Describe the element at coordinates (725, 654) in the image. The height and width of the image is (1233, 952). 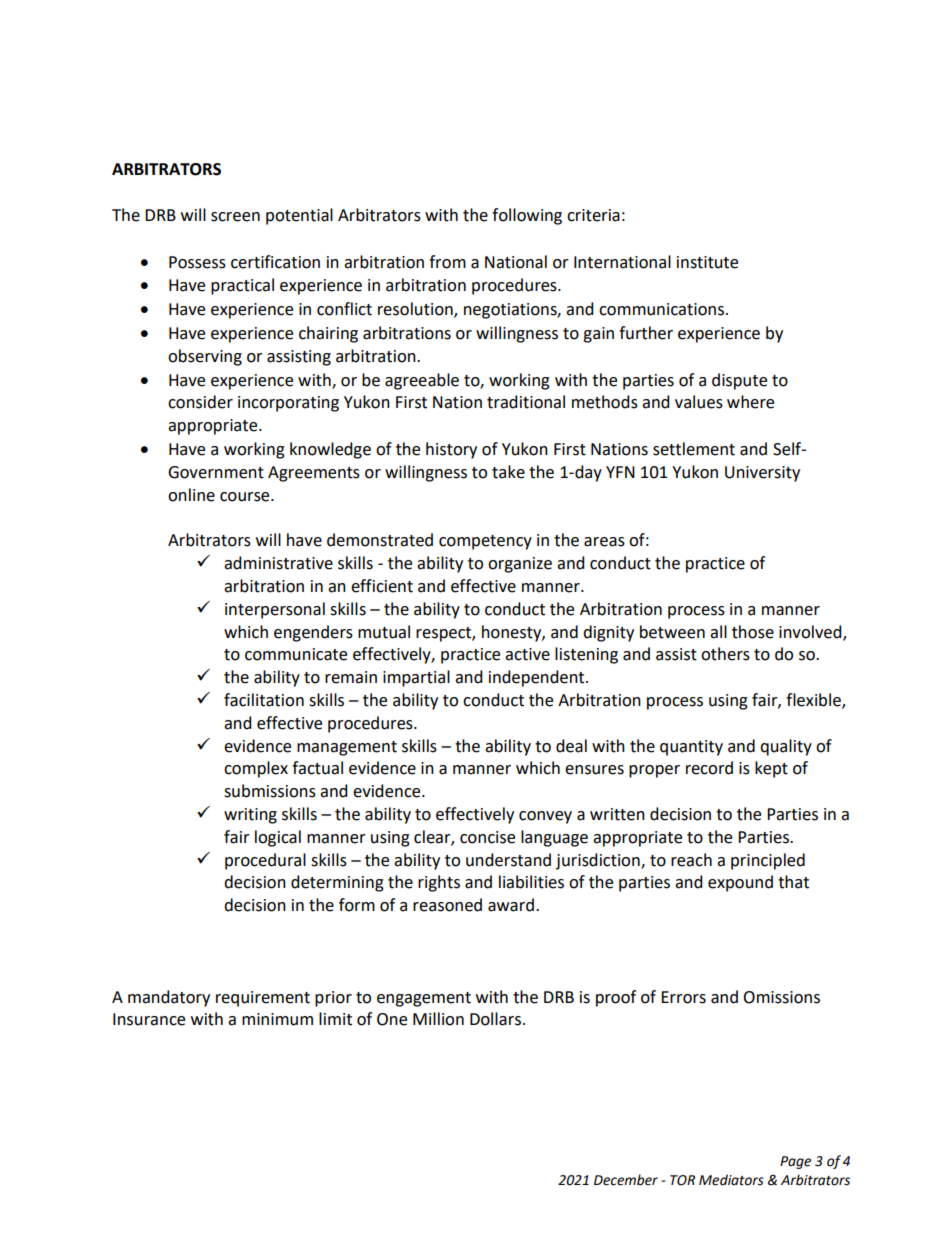
I see `others` at that location.
